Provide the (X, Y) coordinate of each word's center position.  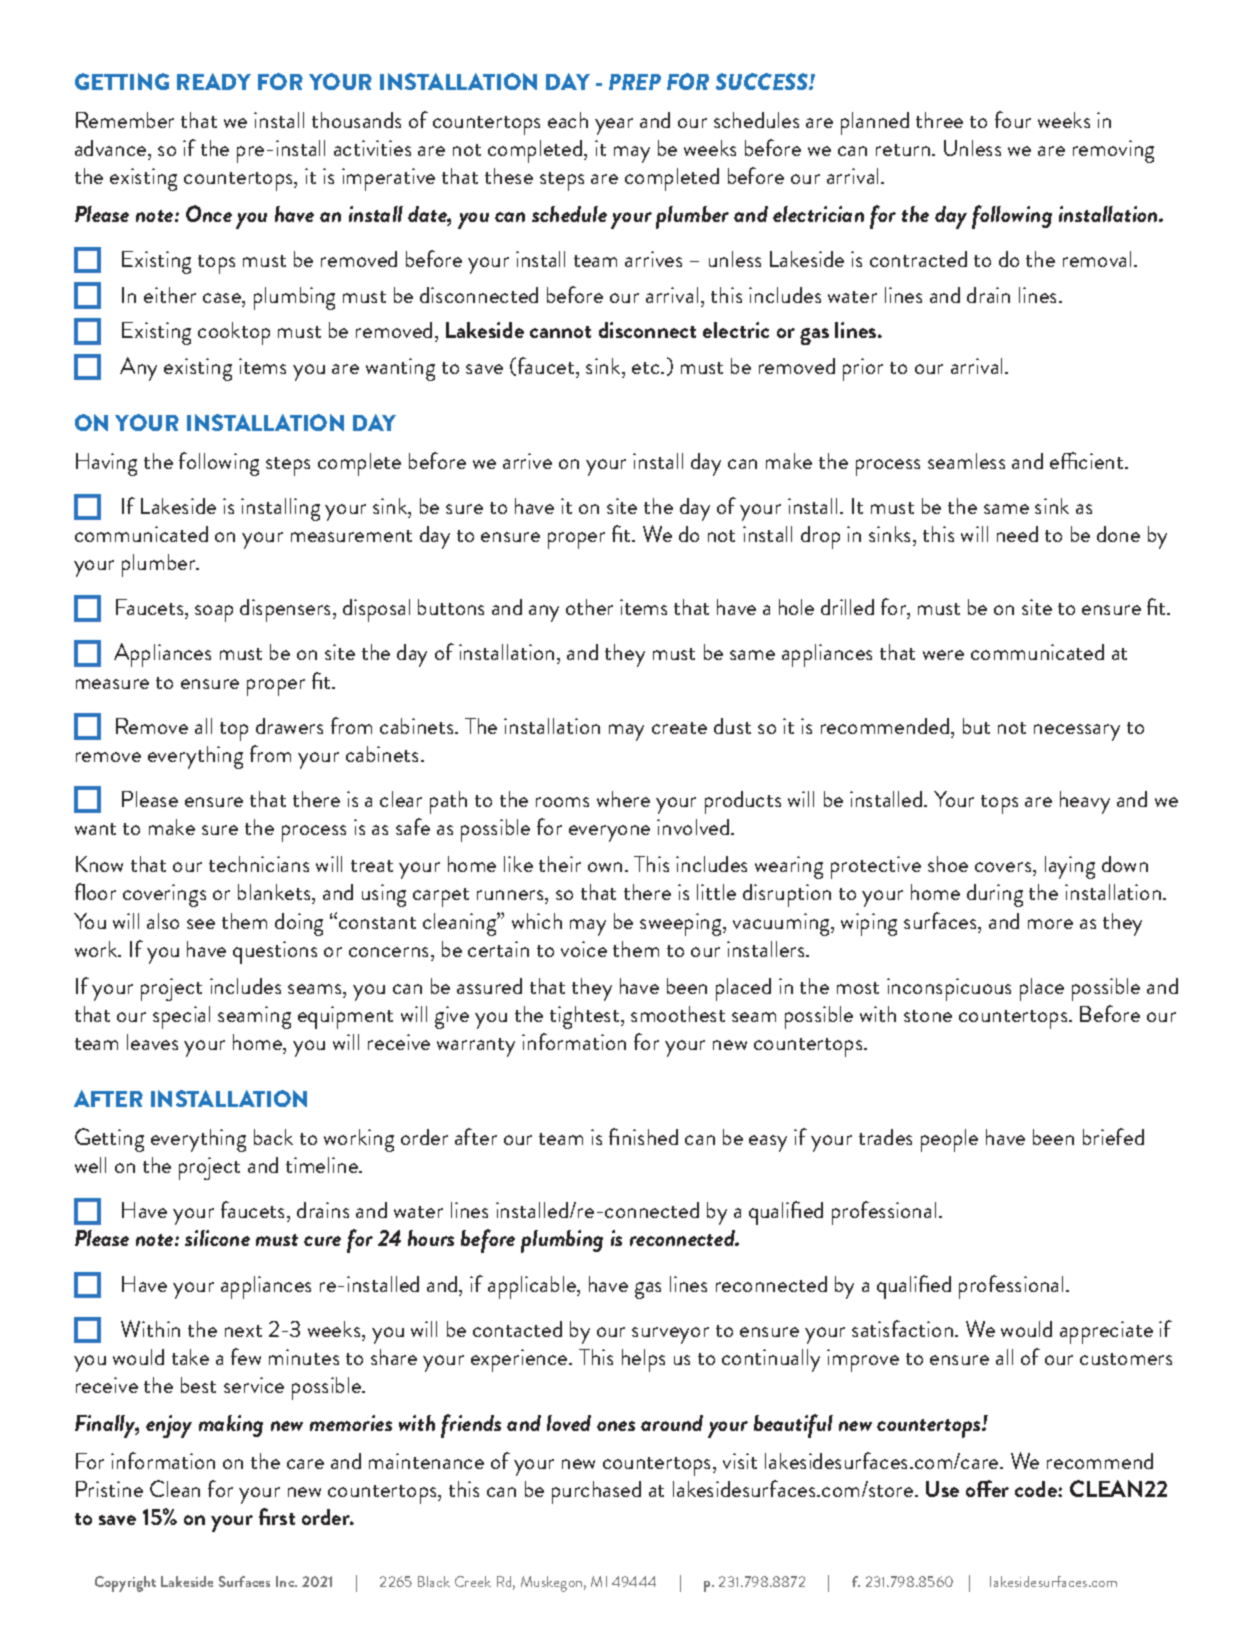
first (277, 1516)
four (1013, 119)
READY (214, 81)
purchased (596, 1492)
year (614, 126)
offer (987, 1488)
